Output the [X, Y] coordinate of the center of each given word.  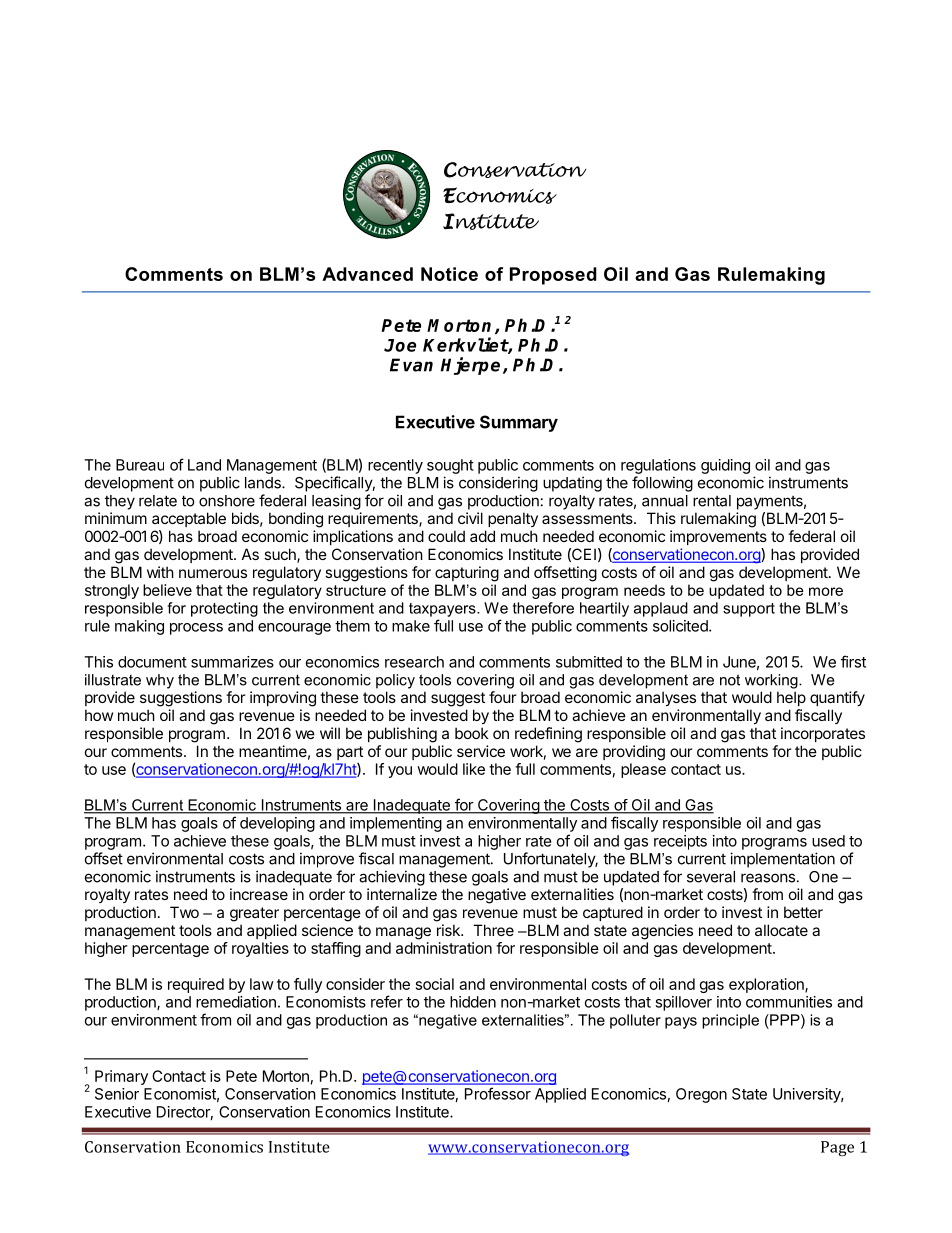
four [502, 697]
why [160, 681]
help [791, 698]
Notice [449, 274]
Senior [117, 1094]
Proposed [553, 276]
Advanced [367, 274]
